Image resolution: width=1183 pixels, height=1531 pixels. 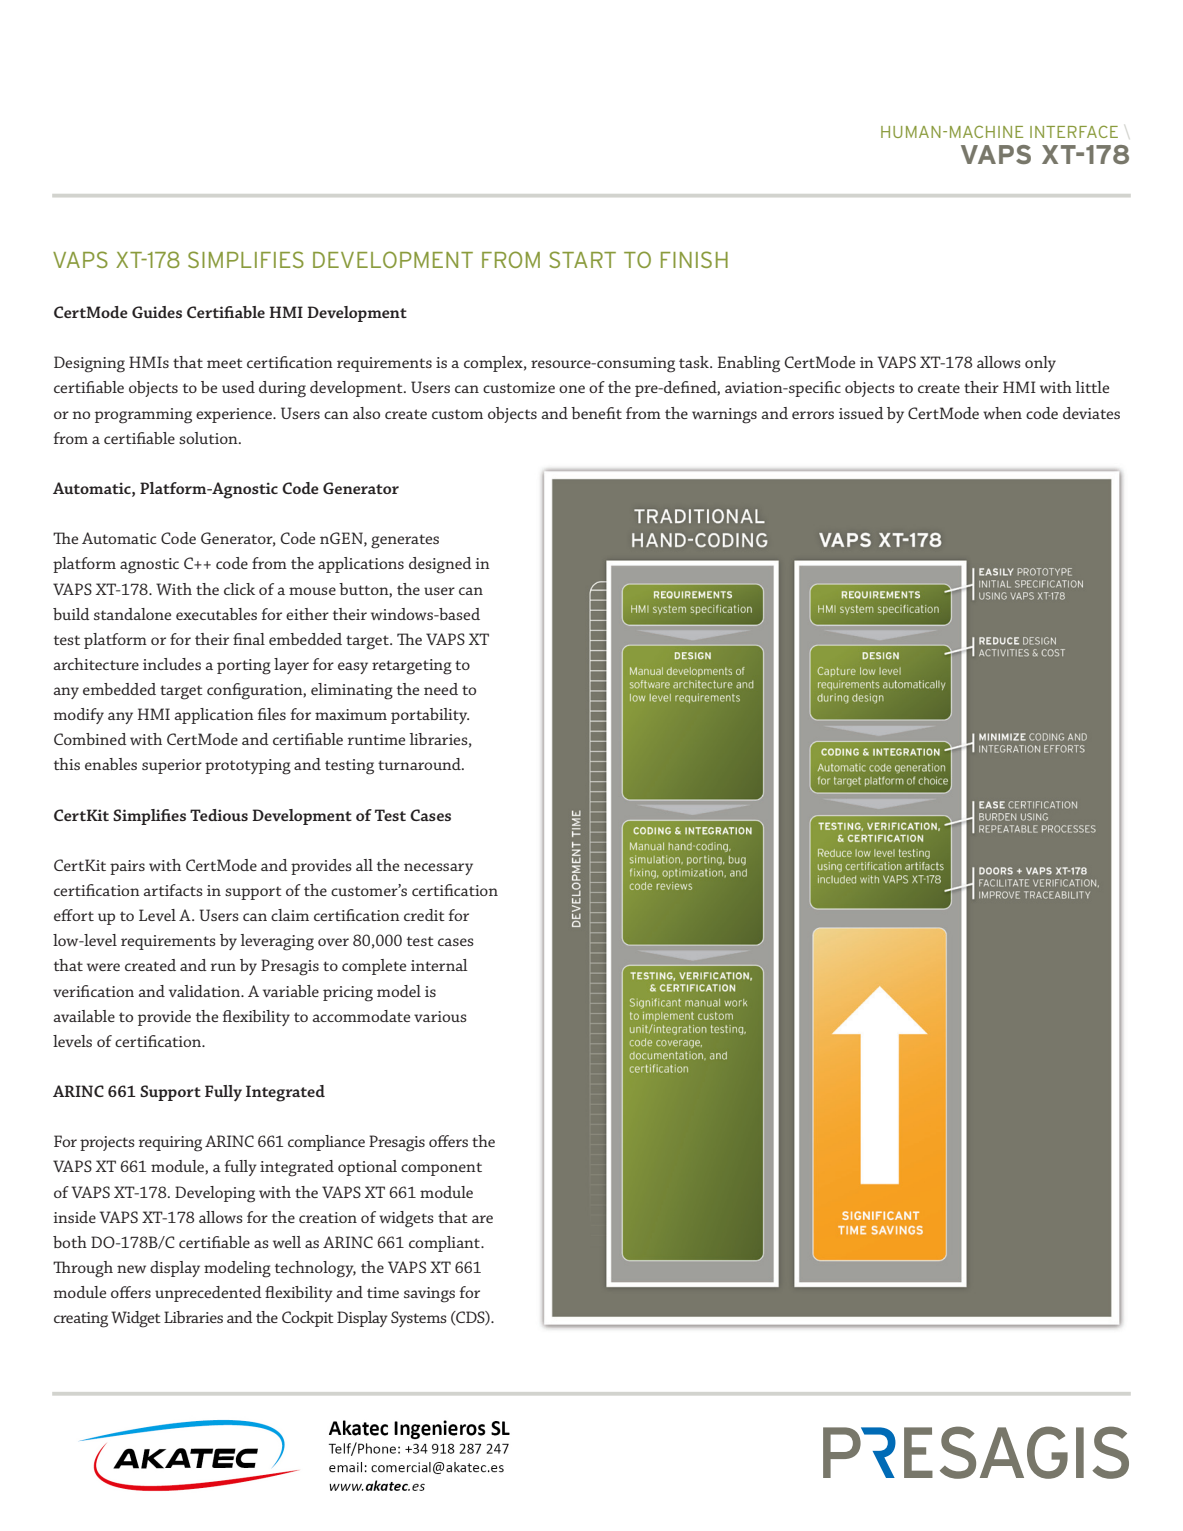 What do you see at coordinates (172, 766) in the document?
I see `superior` at bounding box center [172, 766].
